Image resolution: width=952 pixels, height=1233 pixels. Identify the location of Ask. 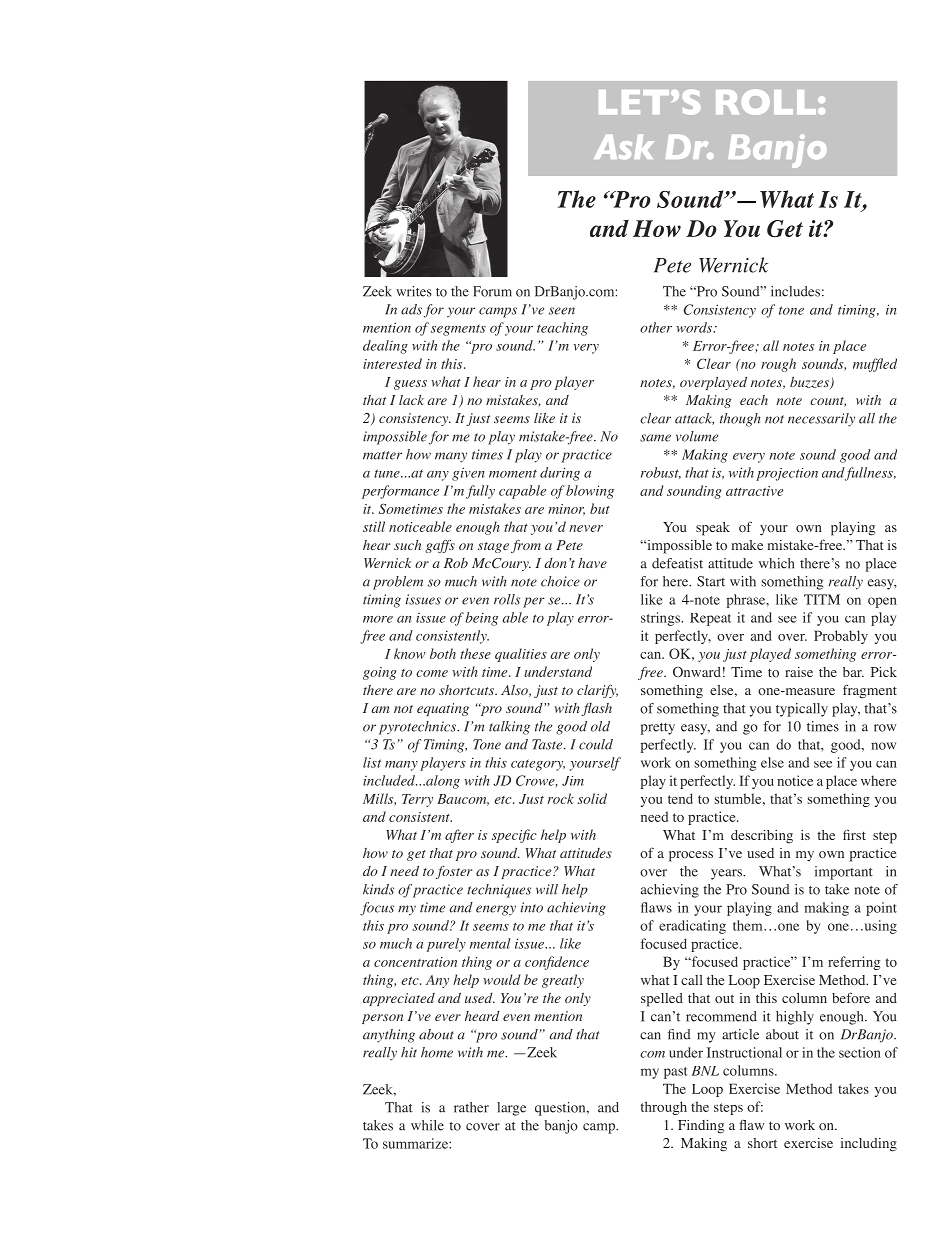
(624, 147).
